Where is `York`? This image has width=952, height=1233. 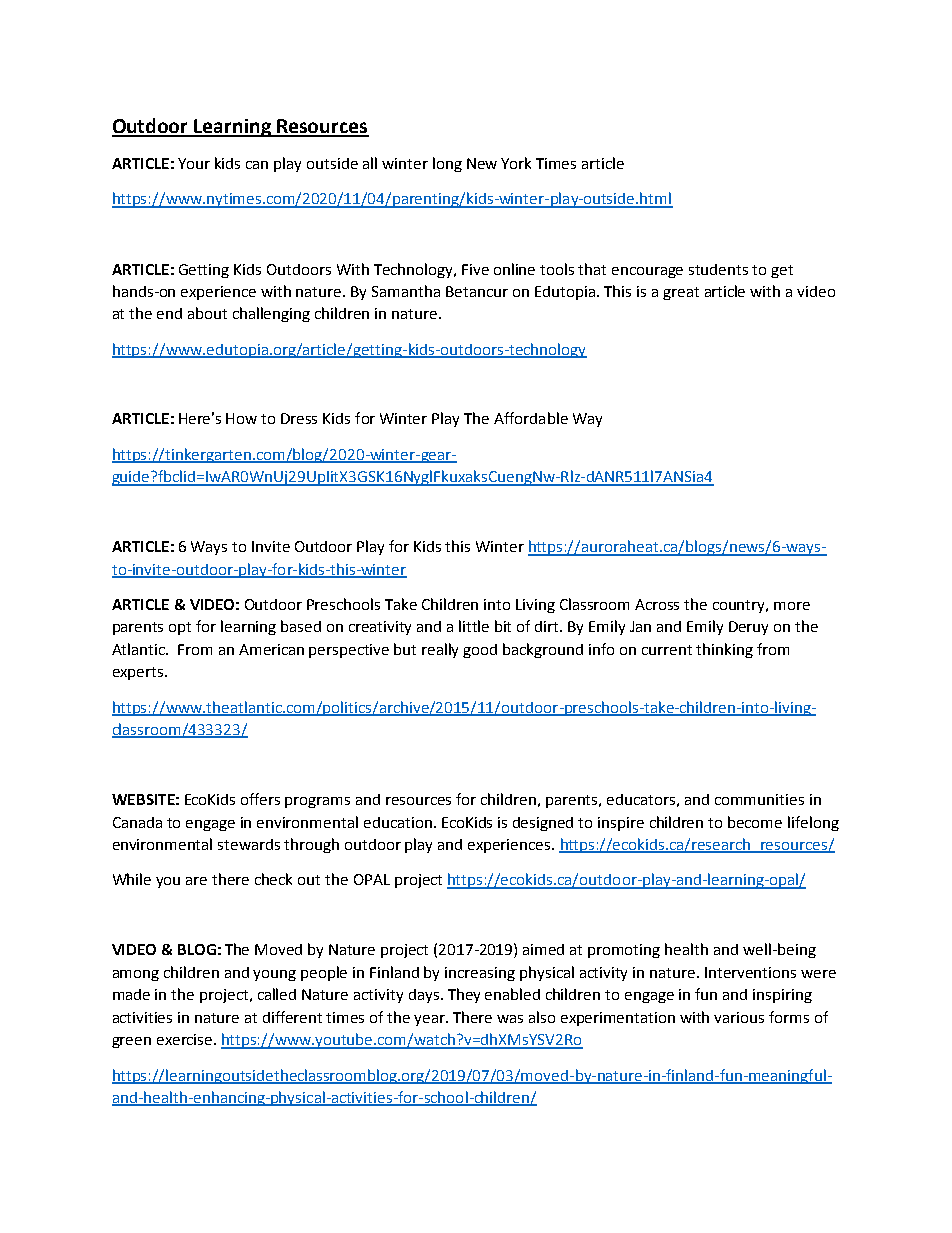
York is located at coordinates (516, 163).
